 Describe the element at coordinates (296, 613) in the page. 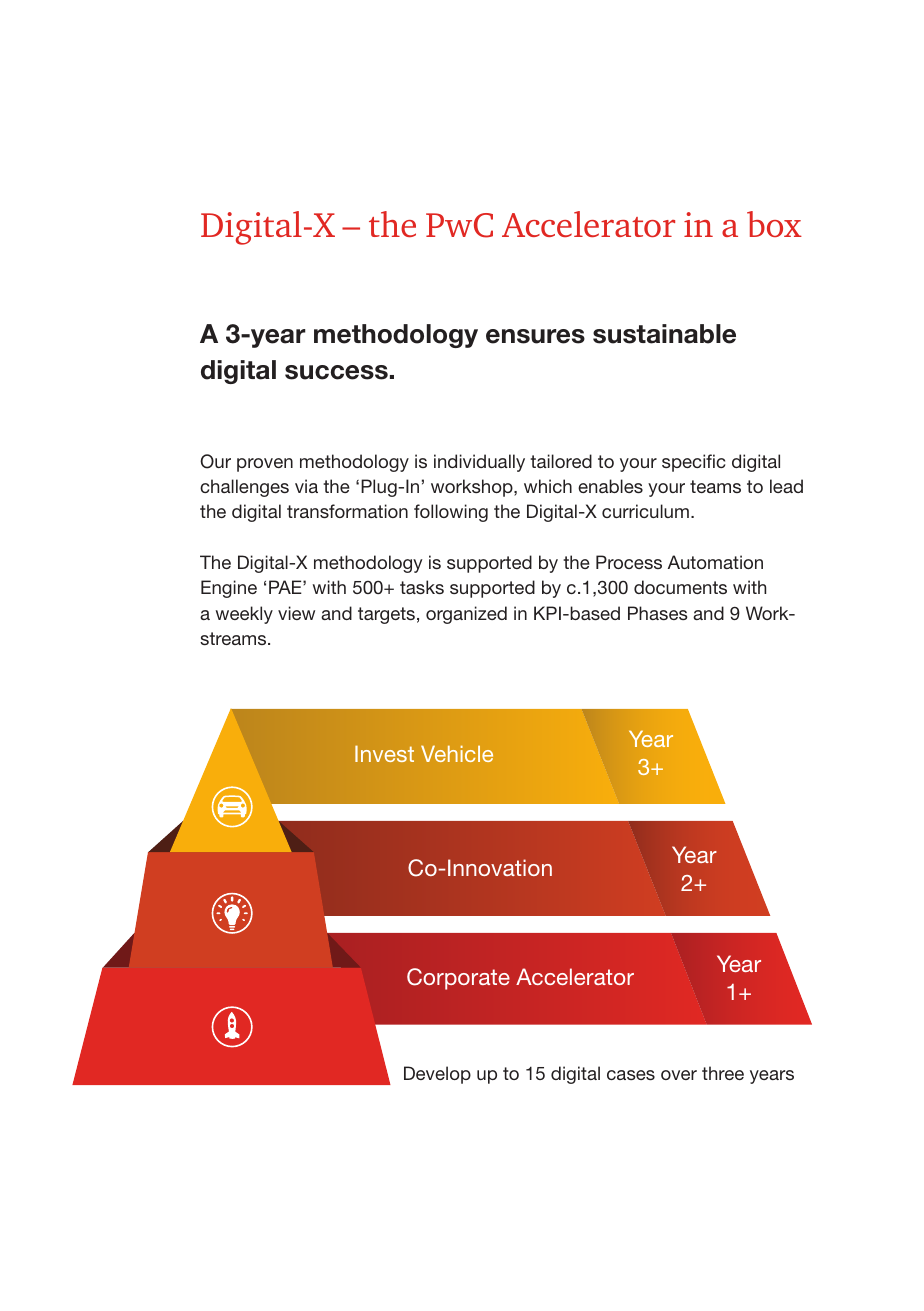

I see `view` at that location.
